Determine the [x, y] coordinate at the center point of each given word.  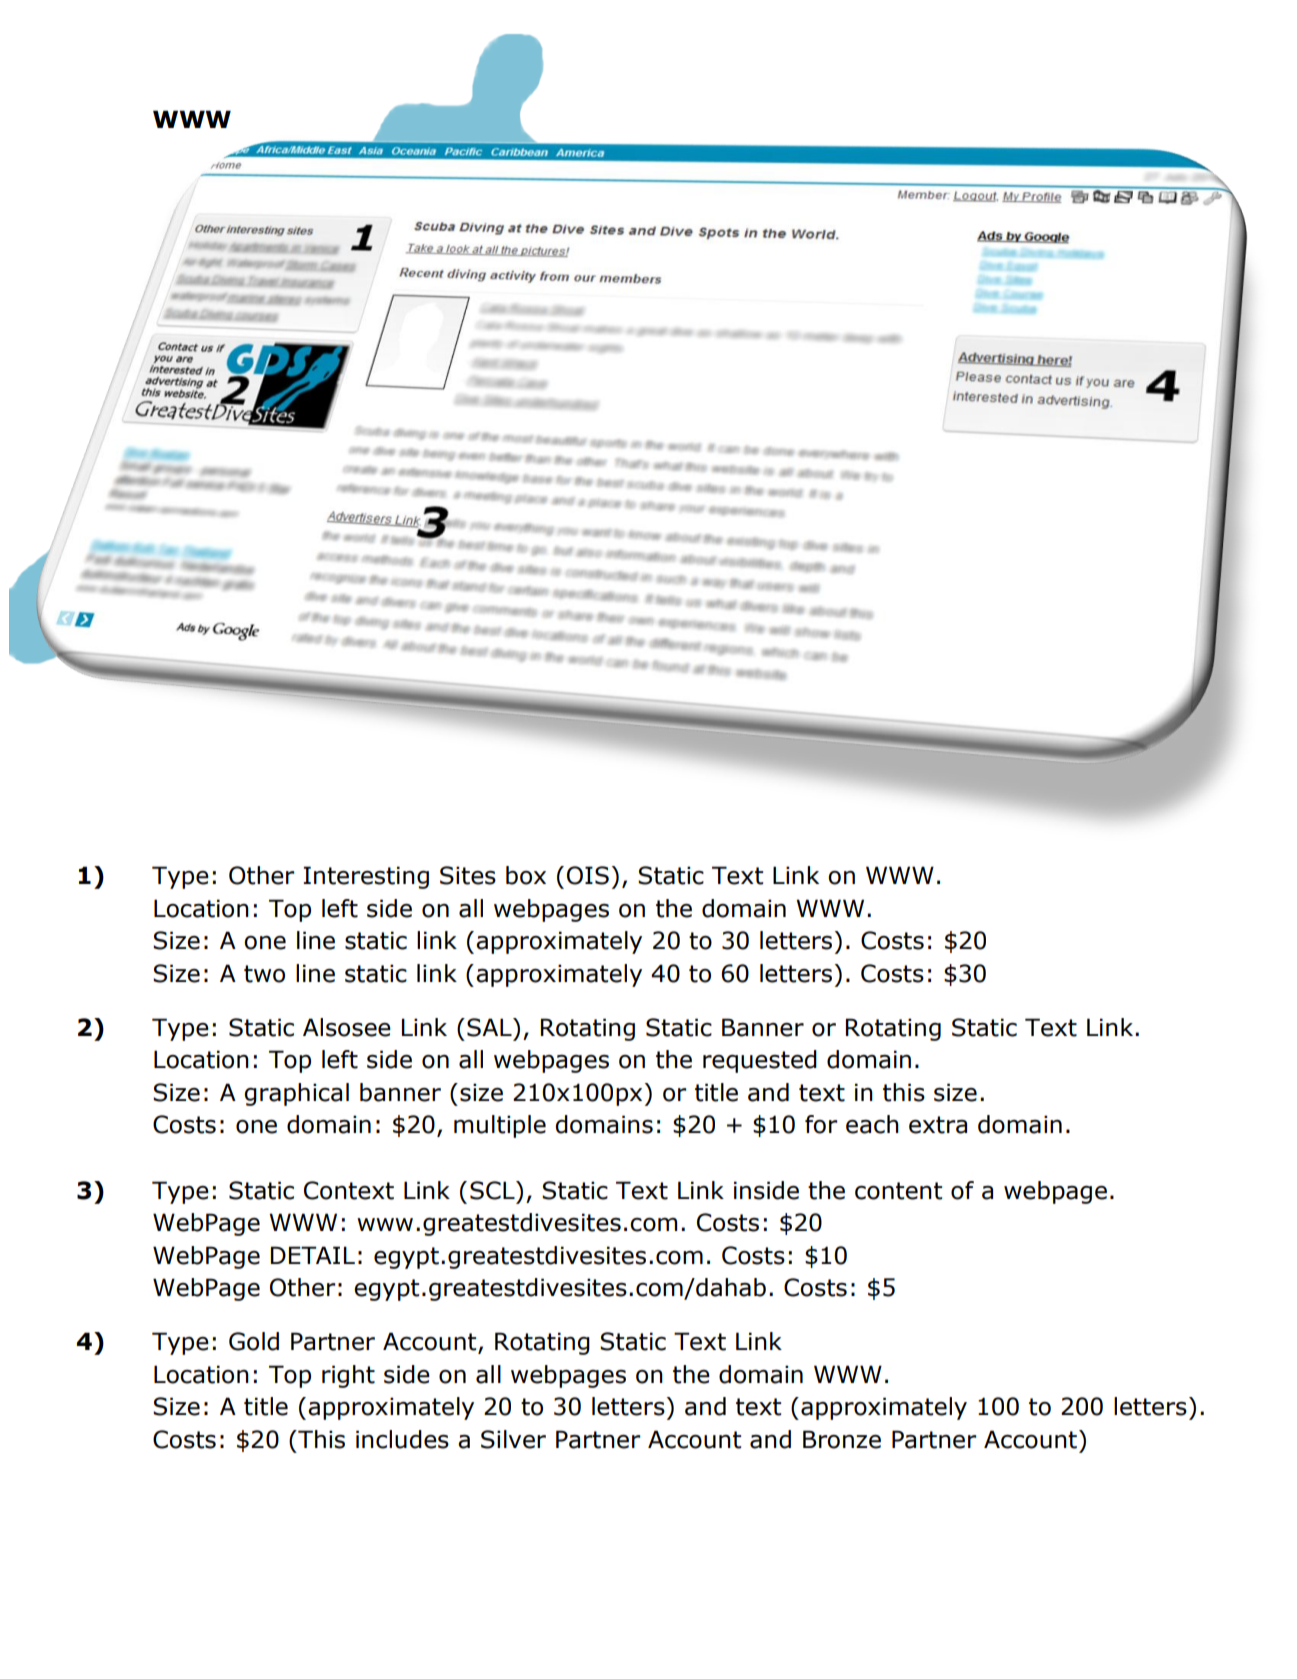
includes [402, 1439]
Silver [513, 1439]
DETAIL [313, 1255]
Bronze [842, 1439]
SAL [490, 1027]
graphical [296, 1094]
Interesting [366, 877]
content [898, 1191]
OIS [588, 875]
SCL [493, 1190]
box [526, 875]
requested [760, 1061]
